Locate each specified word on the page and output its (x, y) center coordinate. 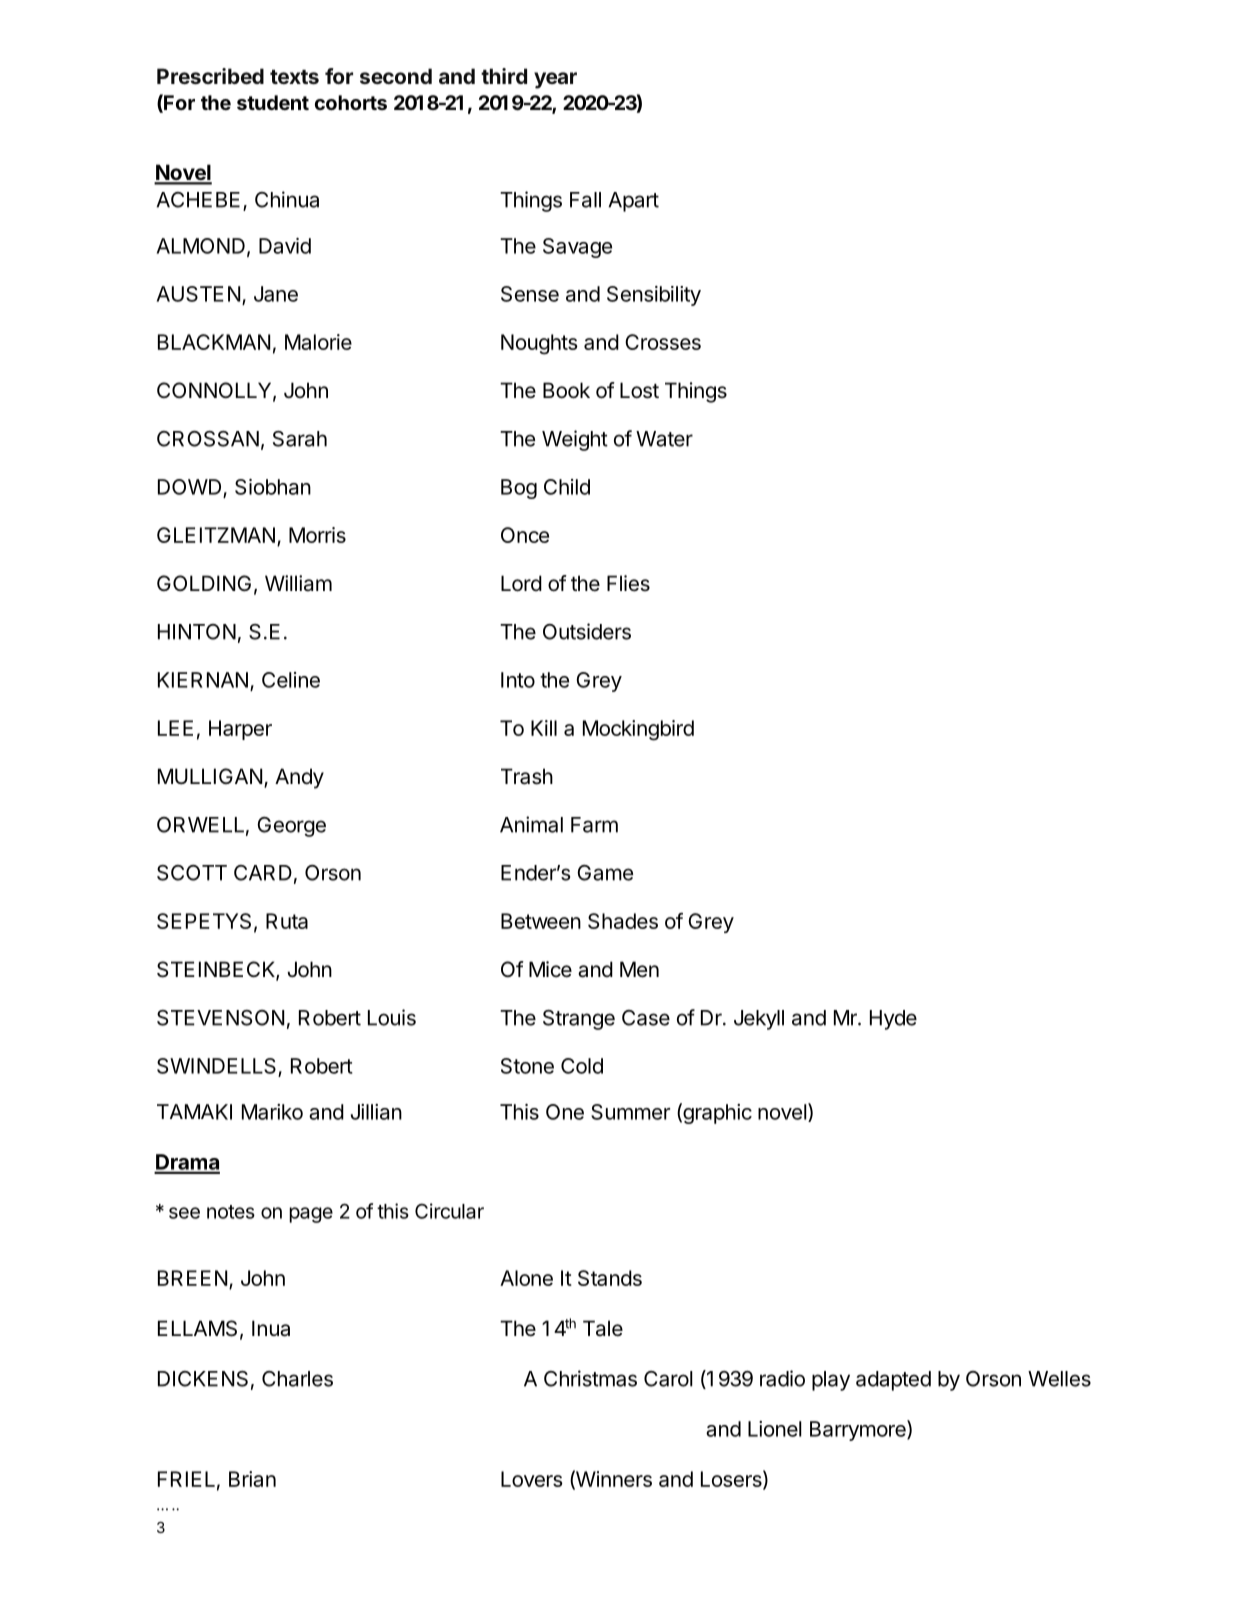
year (555, 80)
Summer (630, 1112)
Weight (575, 440)
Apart (633, 202)
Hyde (893, 1020)
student (273, 102)
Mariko (272, 1112)
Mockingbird (638, 730)
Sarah (300, 439)
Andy (299, 778)
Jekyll (759, 1020)
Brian (252, 1479)
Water (664, 439)
